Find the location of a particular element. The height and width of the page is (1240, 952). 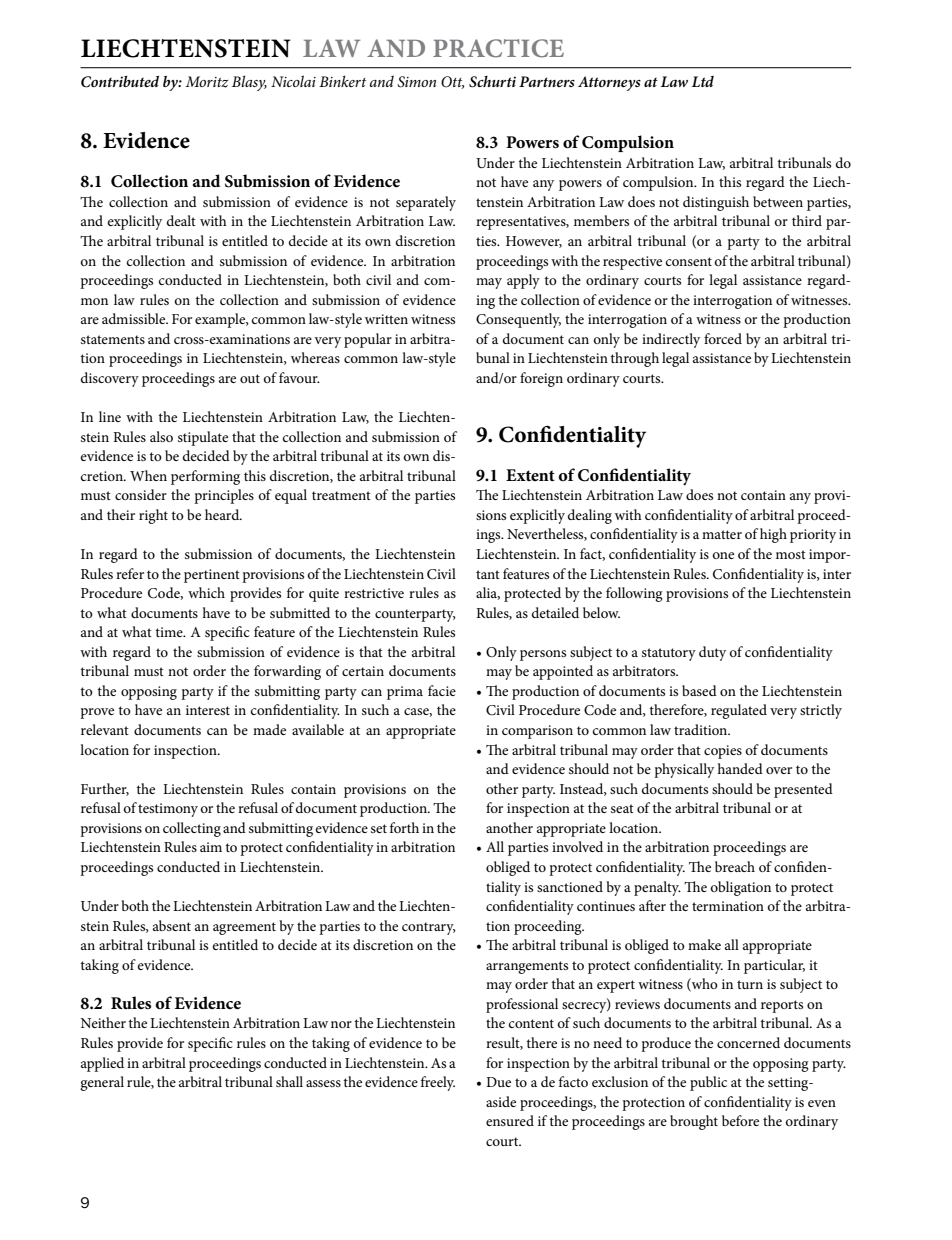

Moritz is located at coordinates (206, 82).
